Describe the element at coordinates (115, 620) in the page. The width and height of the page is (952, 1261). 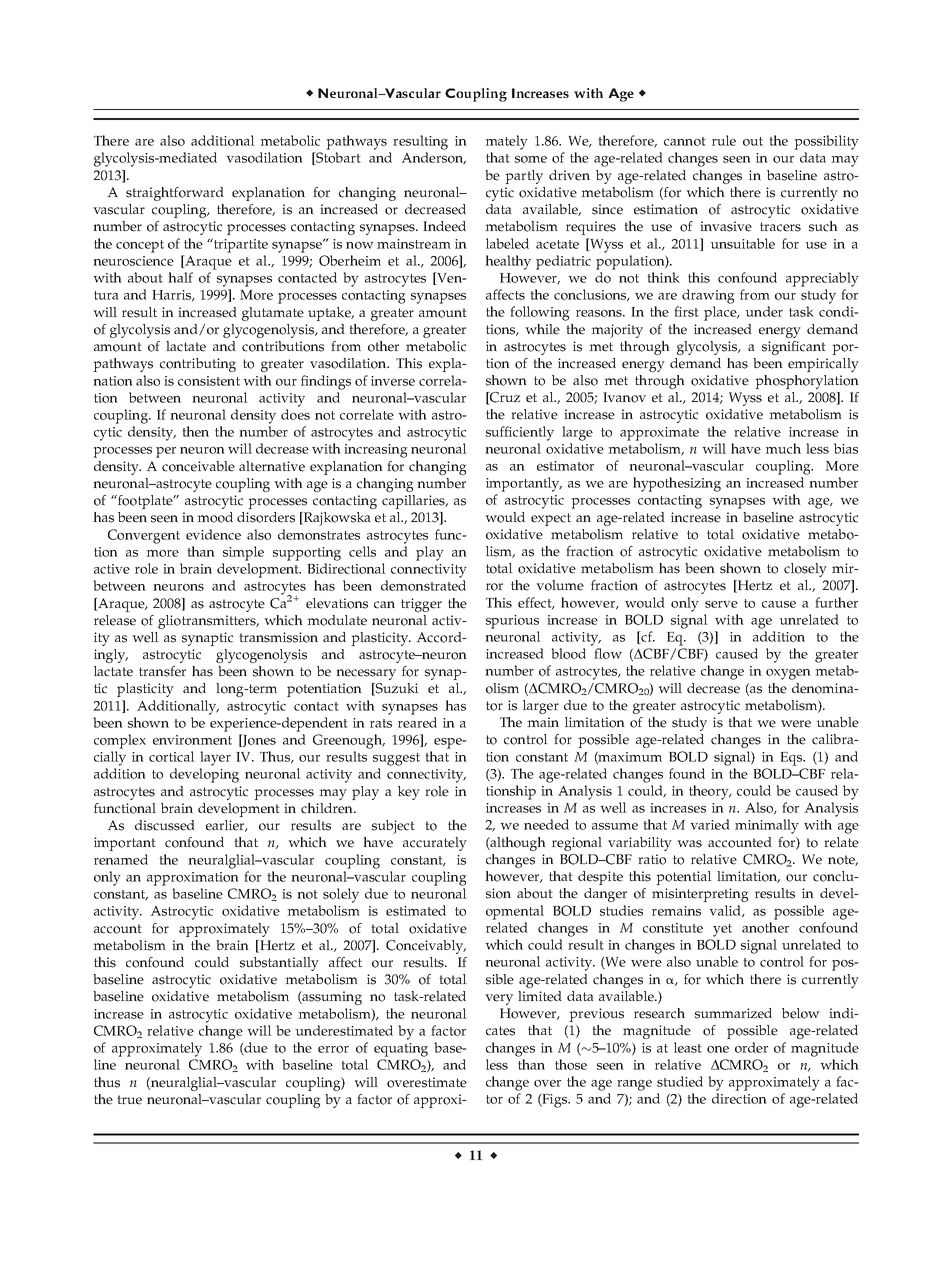
I see `release` at that location.
